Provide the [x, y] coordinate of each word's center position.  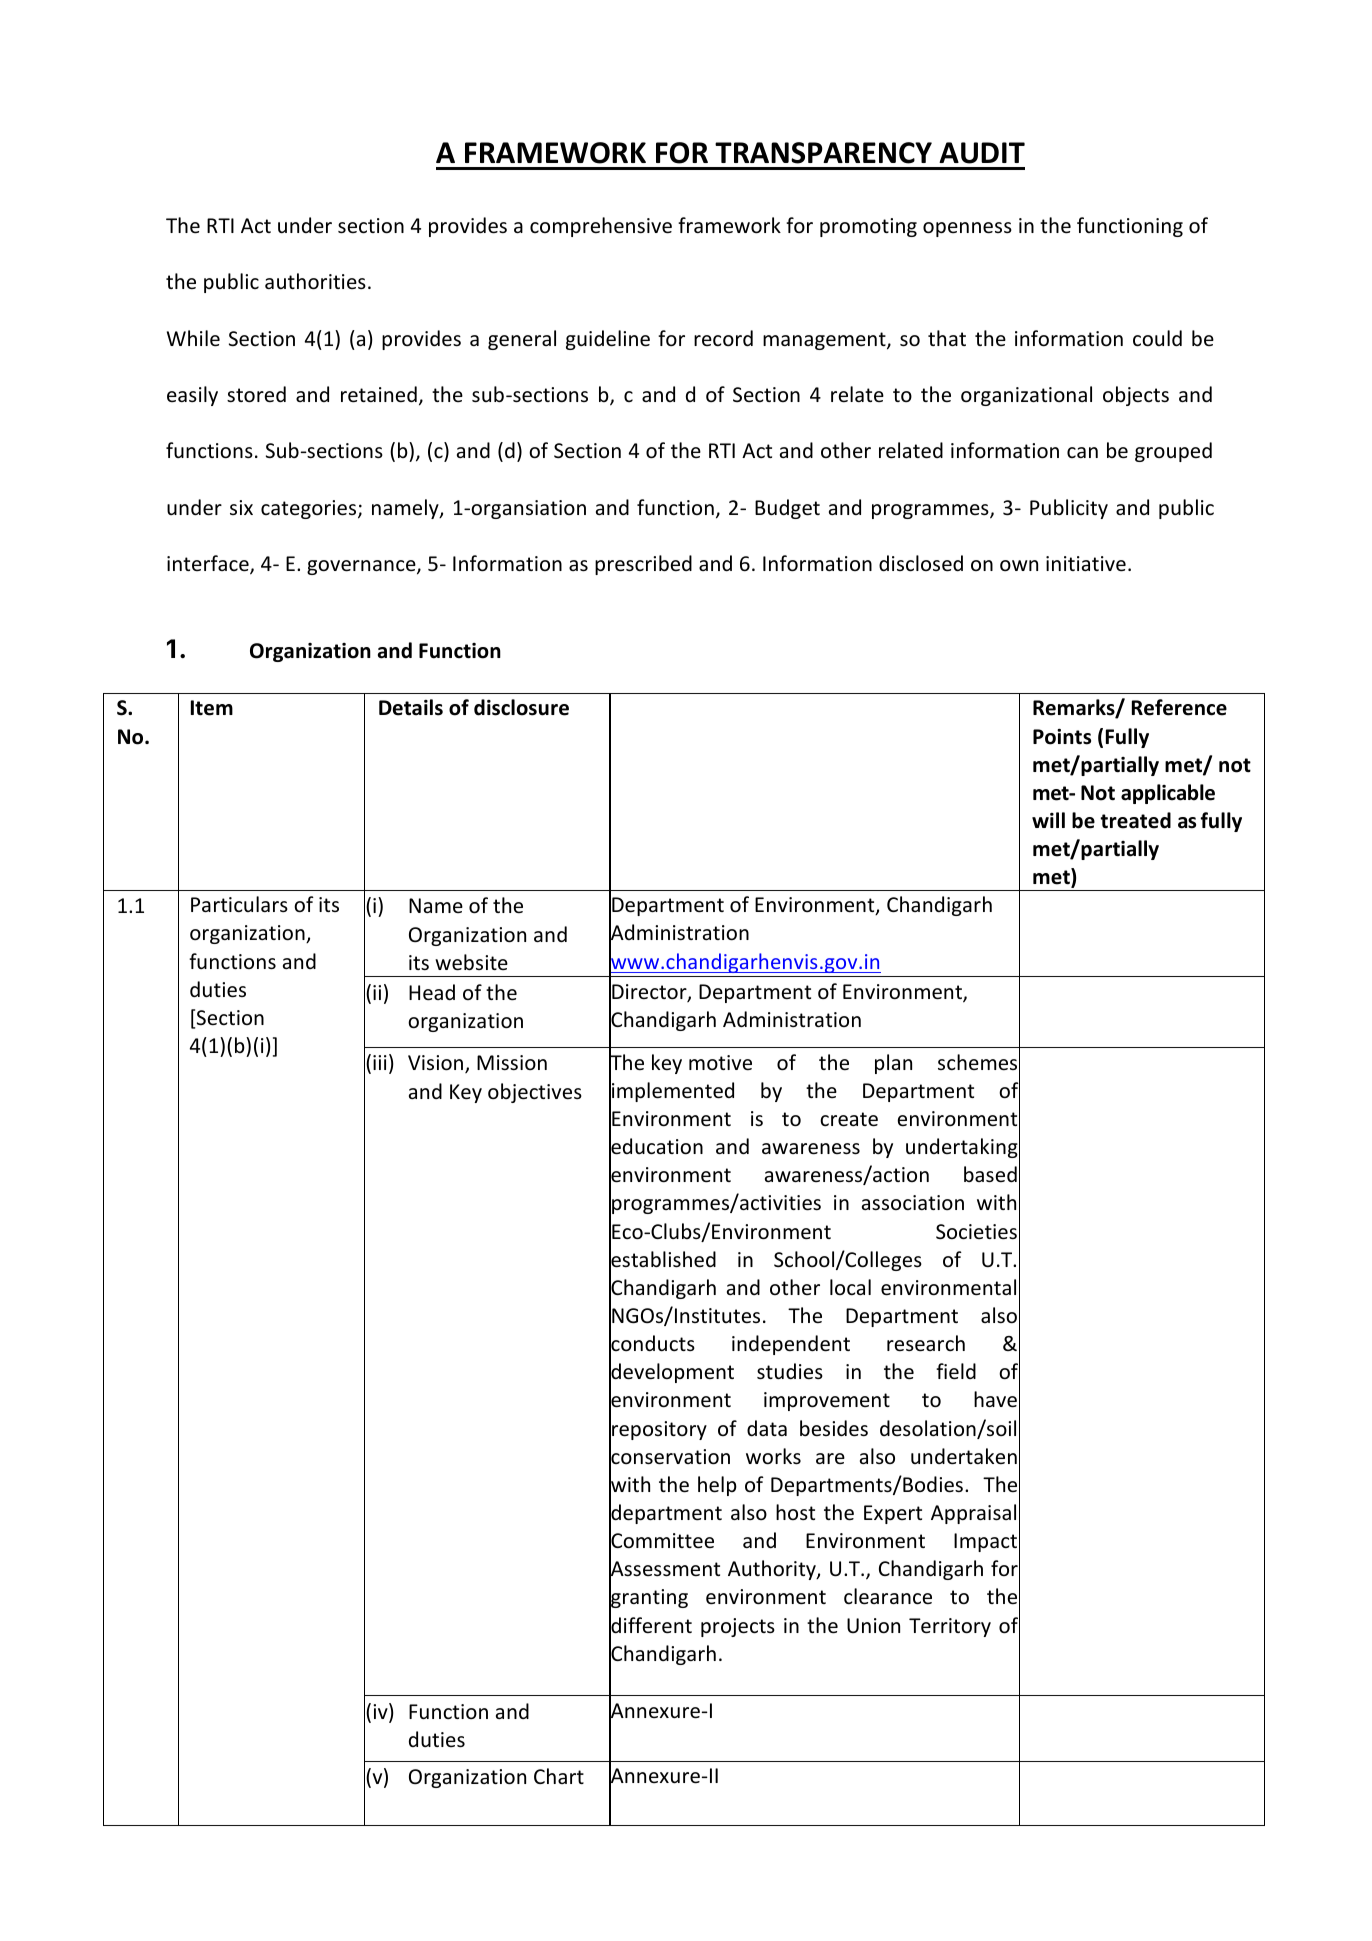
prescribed [643, 565]
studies [790, 1371]
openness [967, 229]
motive [720, 1063]
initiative [1086, 564]
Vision [437, 1064]
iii [380, 1062]
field [956, 1371]
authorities [315, 281]
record [723, 338]
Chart [559, 1776]
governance [362, 567]
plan [893, 1064]
